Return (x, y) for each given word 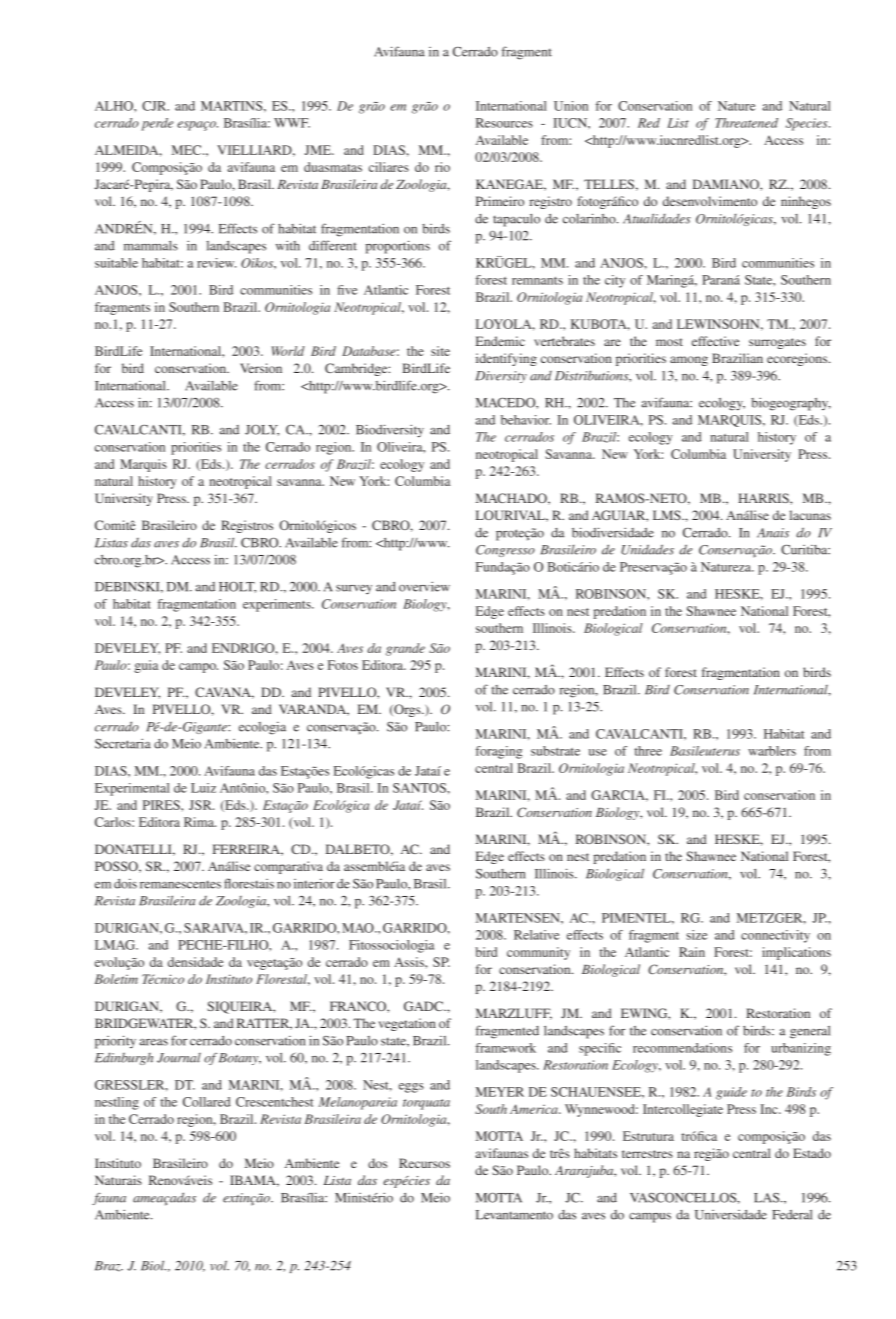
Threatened (746, 123)
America (535, 1109)
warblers (772, 751)
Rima (200, 822)
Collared (206, 1102)
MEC (188, 150)
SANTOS (420, 788)
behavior (526, 420)
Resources (504, 123)
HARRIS (764, 498)
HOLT (237, 587)
